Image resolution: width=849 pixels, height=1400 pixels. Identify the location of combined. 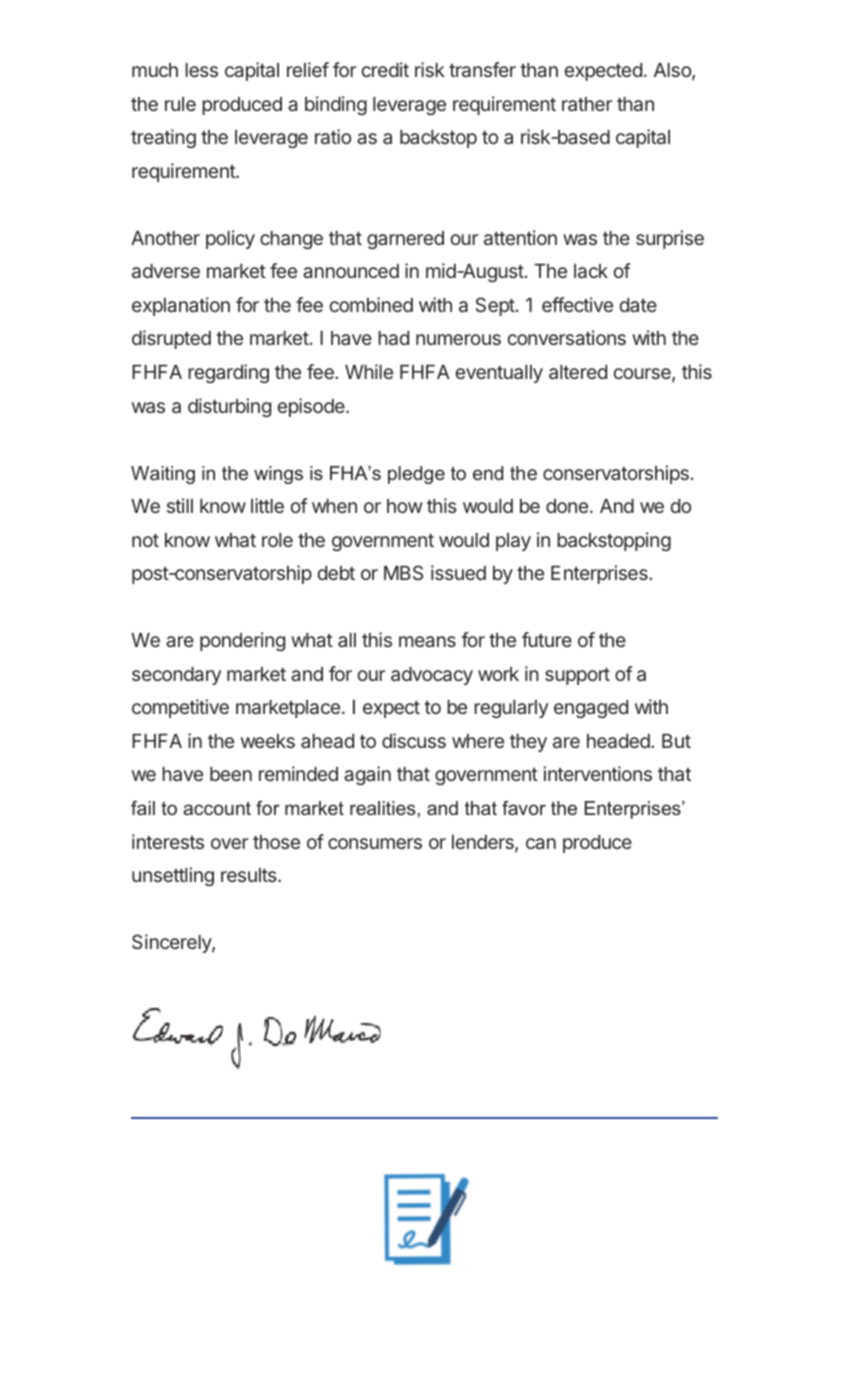
(371, 304).
